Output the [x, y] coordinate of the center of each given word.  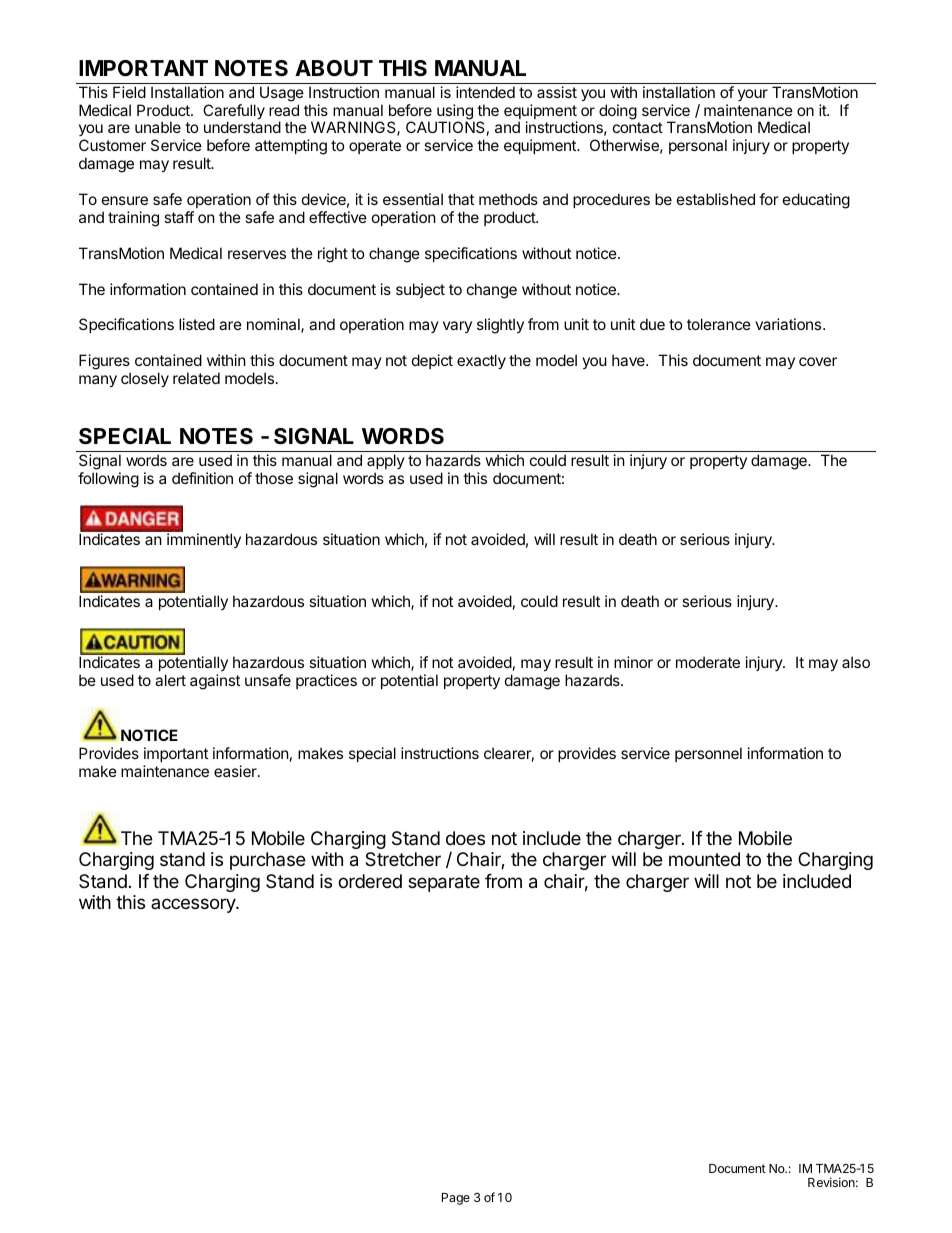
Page [456, 1199]
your [753, 95]
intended [485, 92]
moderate [708, 662]
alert [170, 680]
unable [158, 127]
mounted [704, 859]
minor [633, 662]
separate [444, 883]
